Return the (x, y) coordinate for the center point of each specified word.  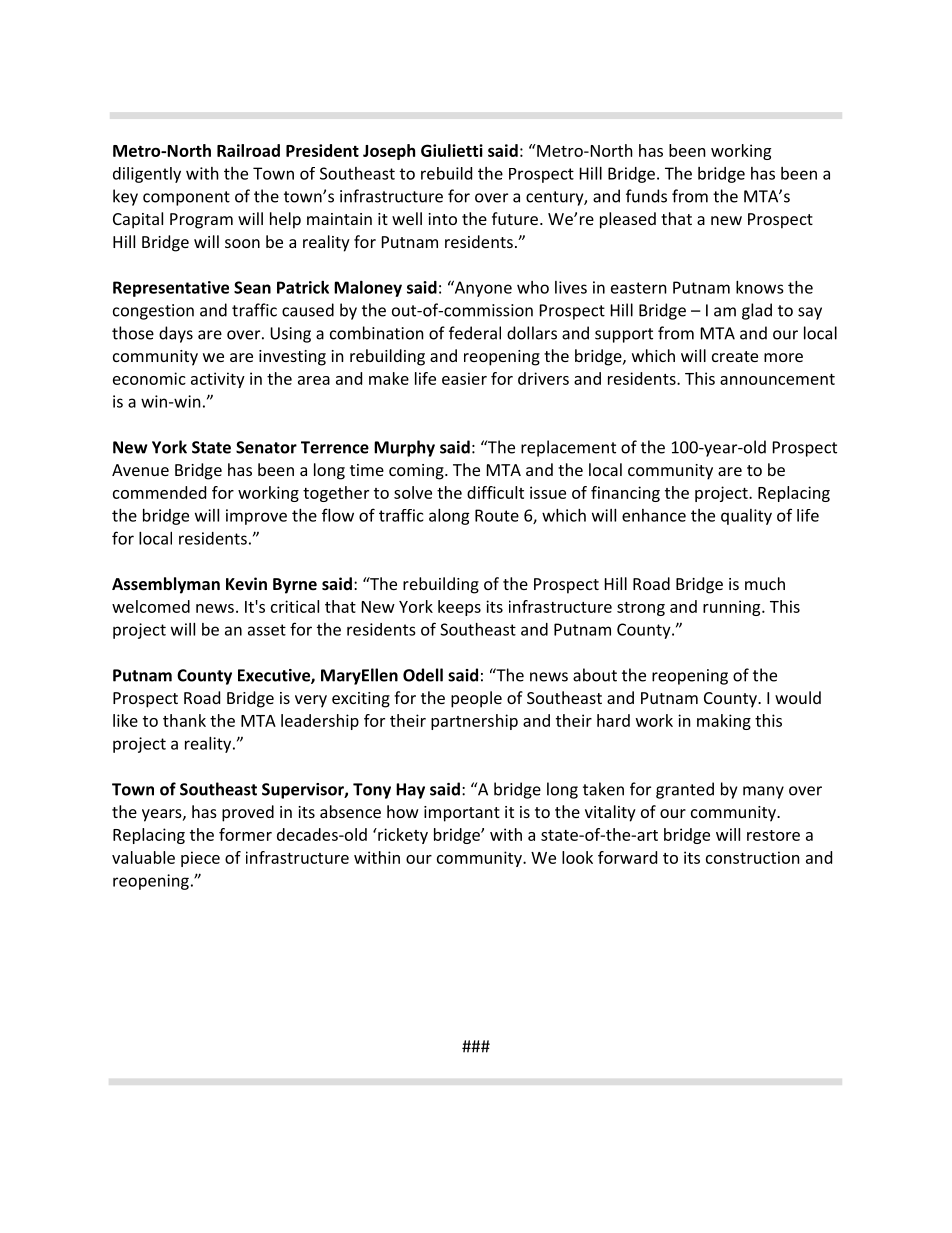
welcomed (151, 606)
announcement (777, 379)
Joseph (389, 152)
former (245, 834)
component (186, 198)
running (733, 608)
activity (218, 380)
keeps (459, 608)
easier (464, 378)
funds (646, 196)
